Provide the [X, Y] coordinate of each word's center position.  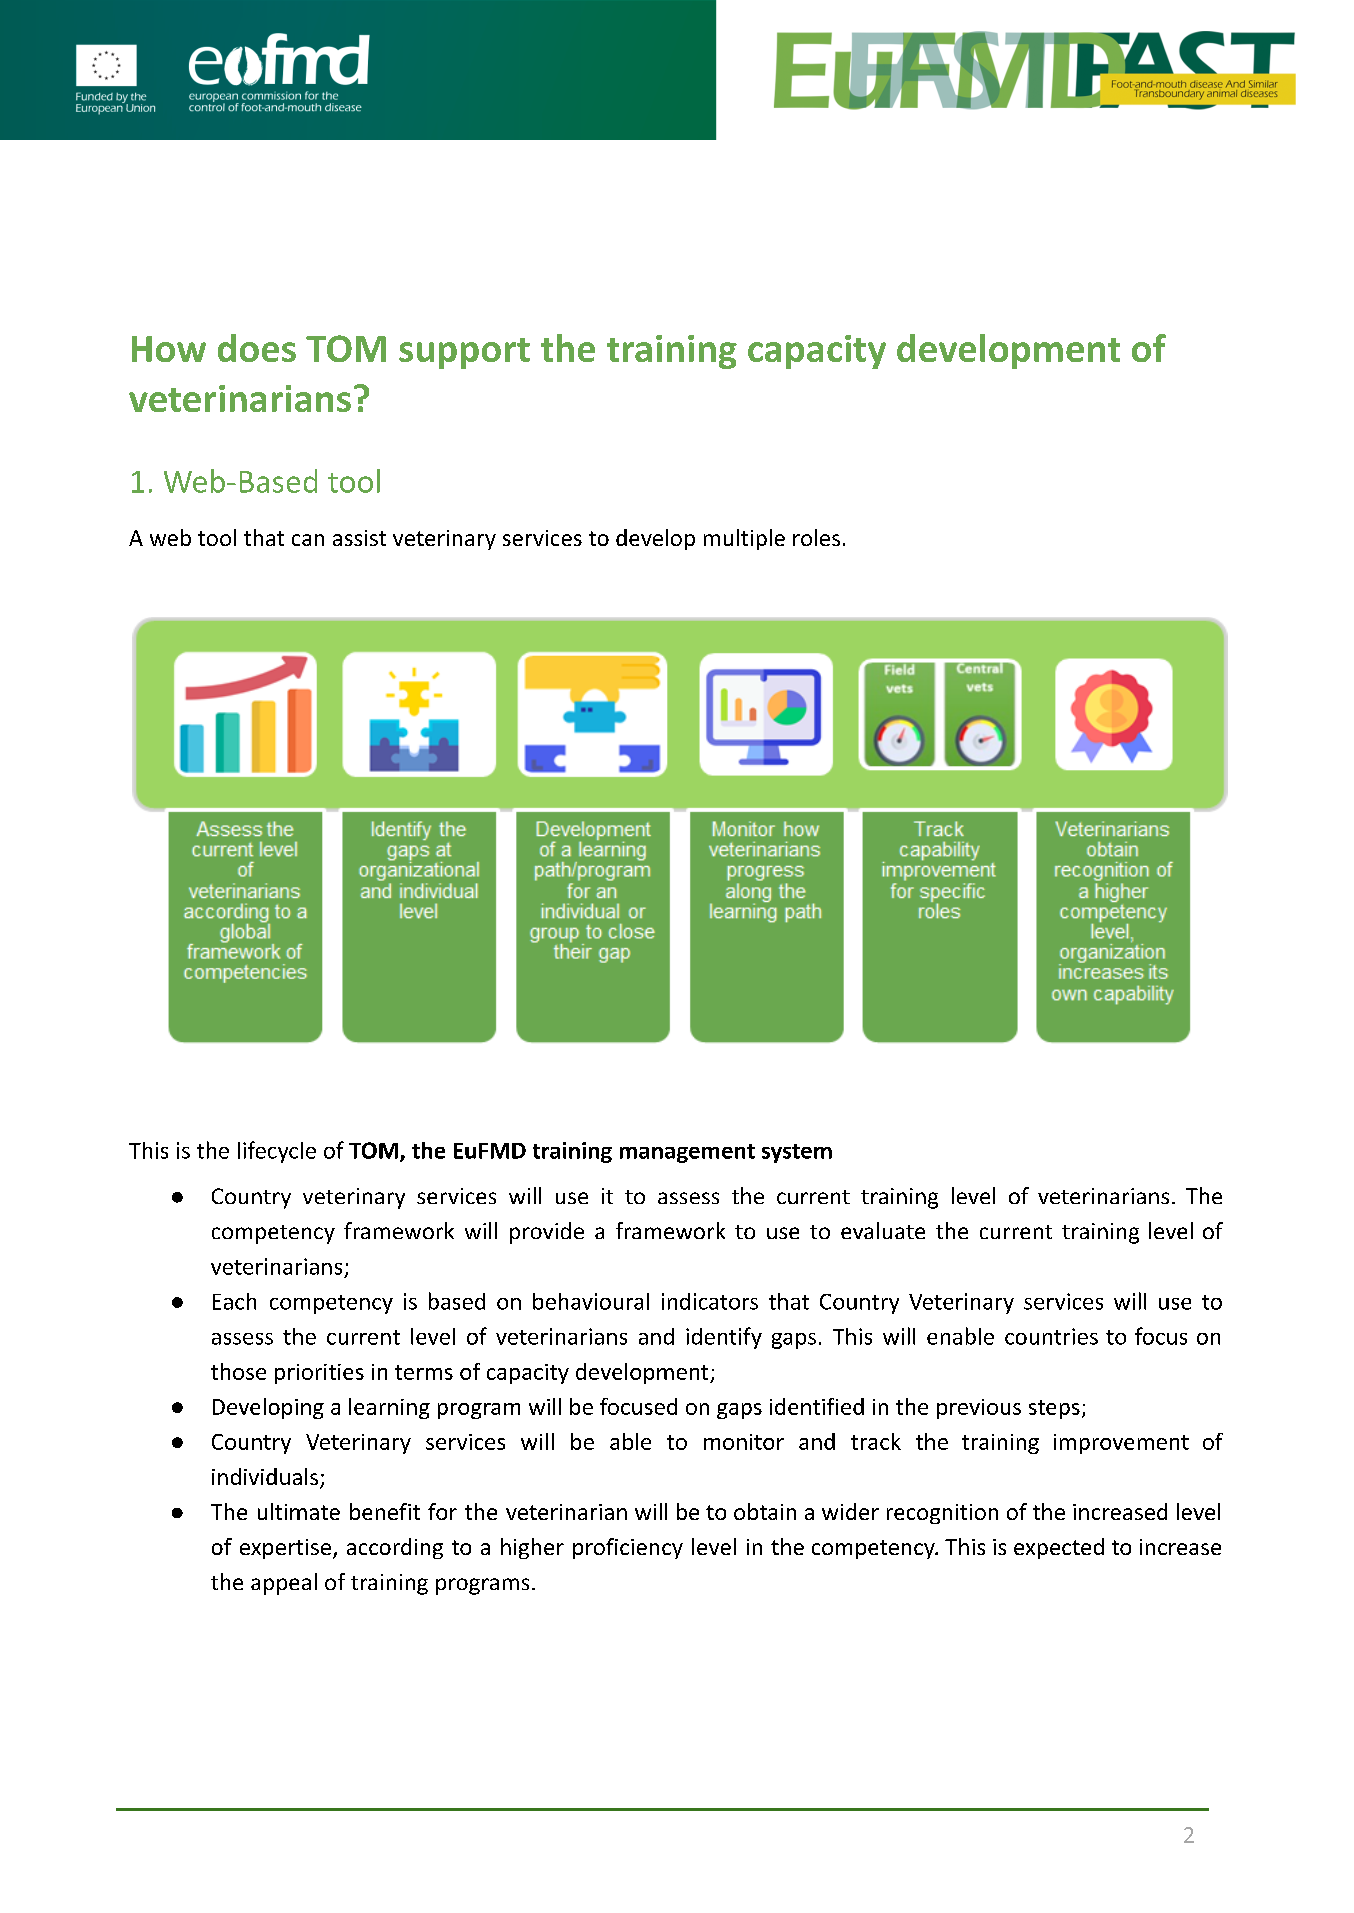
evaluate [883, 1230]
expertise [285, 1549]
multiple [744, 539]
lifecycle [277, 1152]
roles [816, 537]
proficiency [628, 1548]
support [464, 353]
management [687, 1153]
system [797, 1153]
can [308, 540]
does [257, 348]
